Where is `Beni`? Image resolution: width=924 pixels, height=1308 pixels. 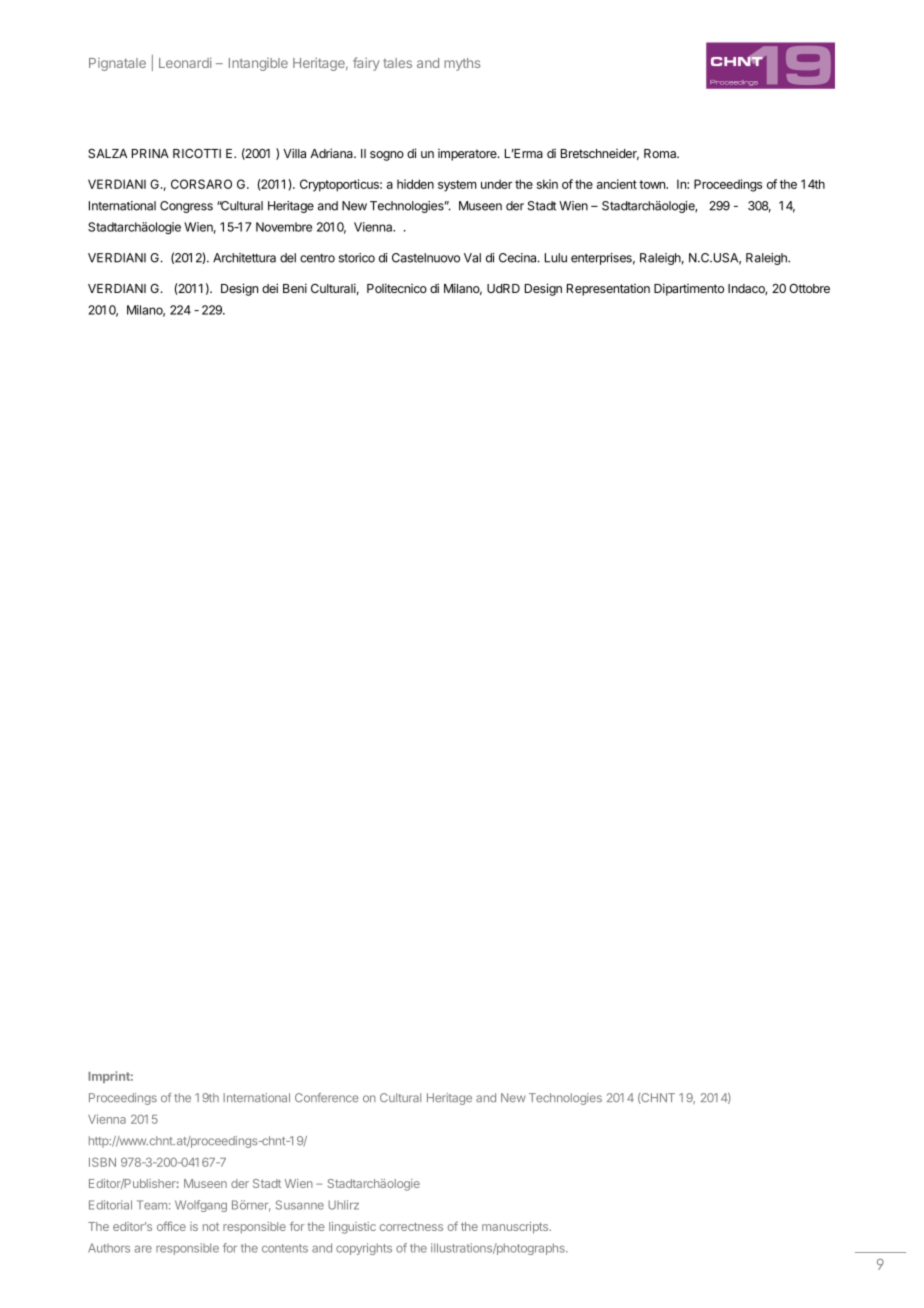 Beni is located at coordinates (295, 288).
